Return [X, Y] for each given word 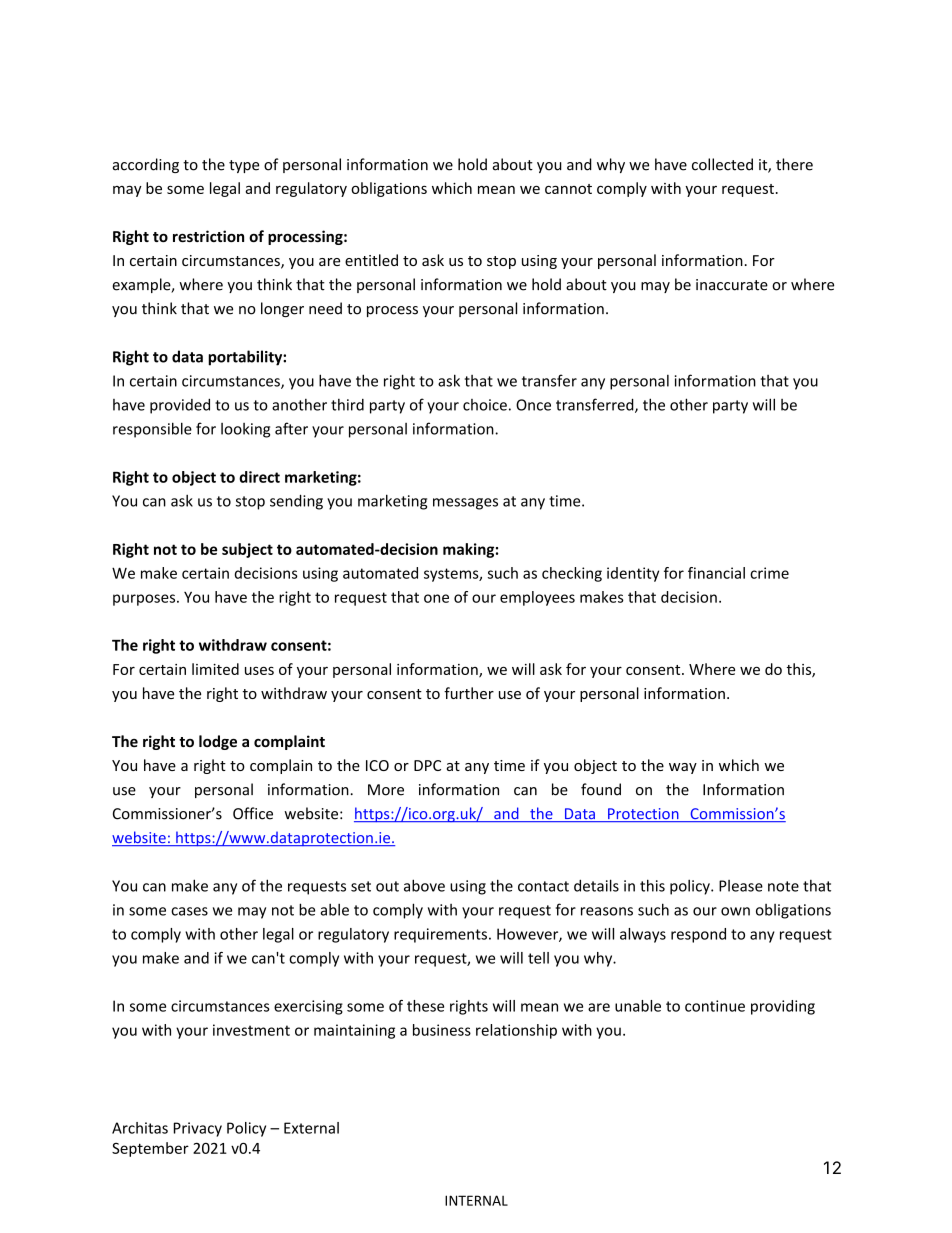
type [244, 166]
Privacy [198, 1129]
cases [189, 911]
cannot [568, 189]
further [469, 693]
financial [716, 573]
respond [698, 935]
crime [769, 573]
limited [215, 669]
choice [485, 405]
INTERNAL [476, 1200]
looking [245, 430]
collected [722, 164]
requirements [440, 935]
